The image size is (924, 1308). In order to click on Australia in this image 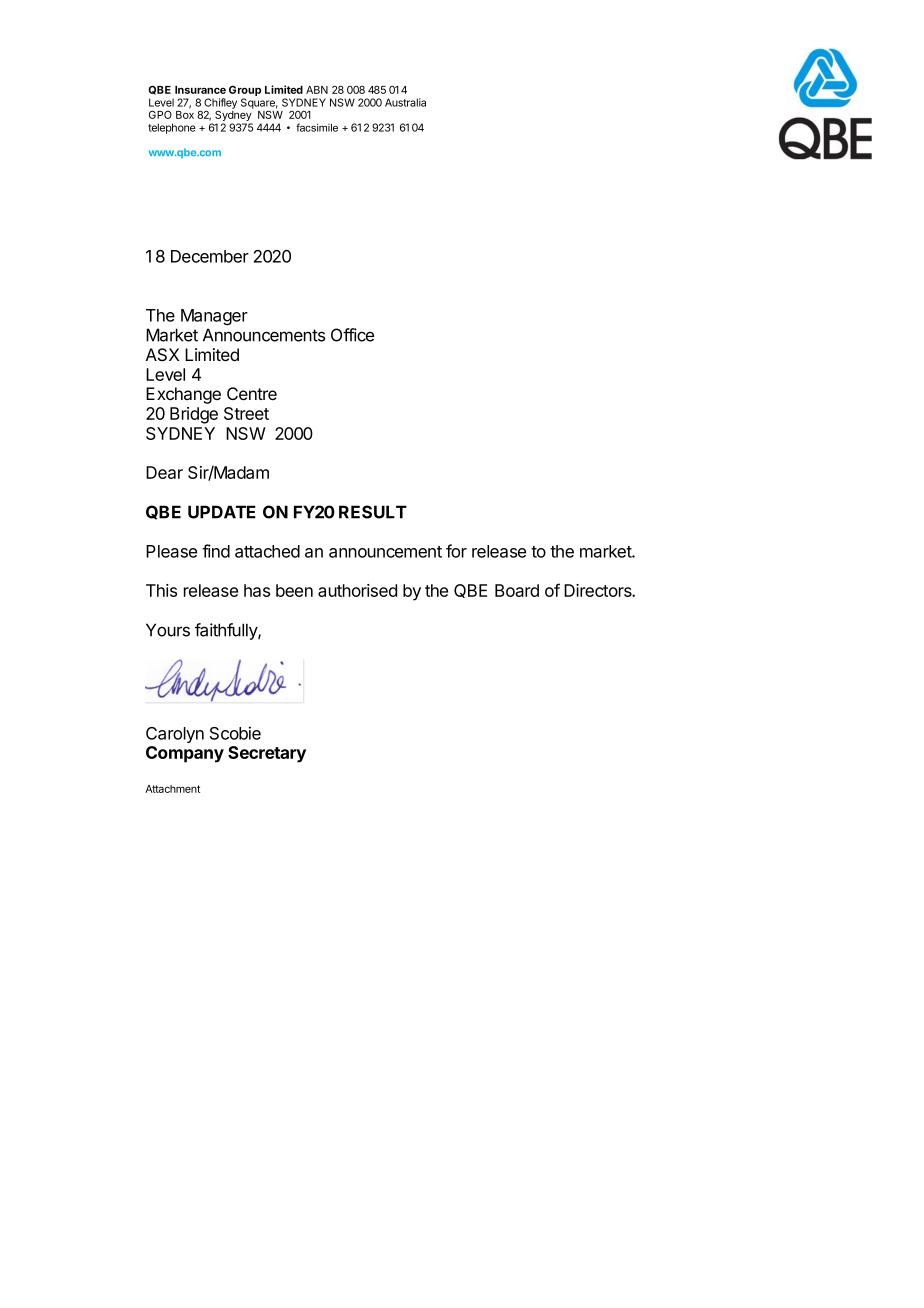, I will do `click(405, 102)`.
